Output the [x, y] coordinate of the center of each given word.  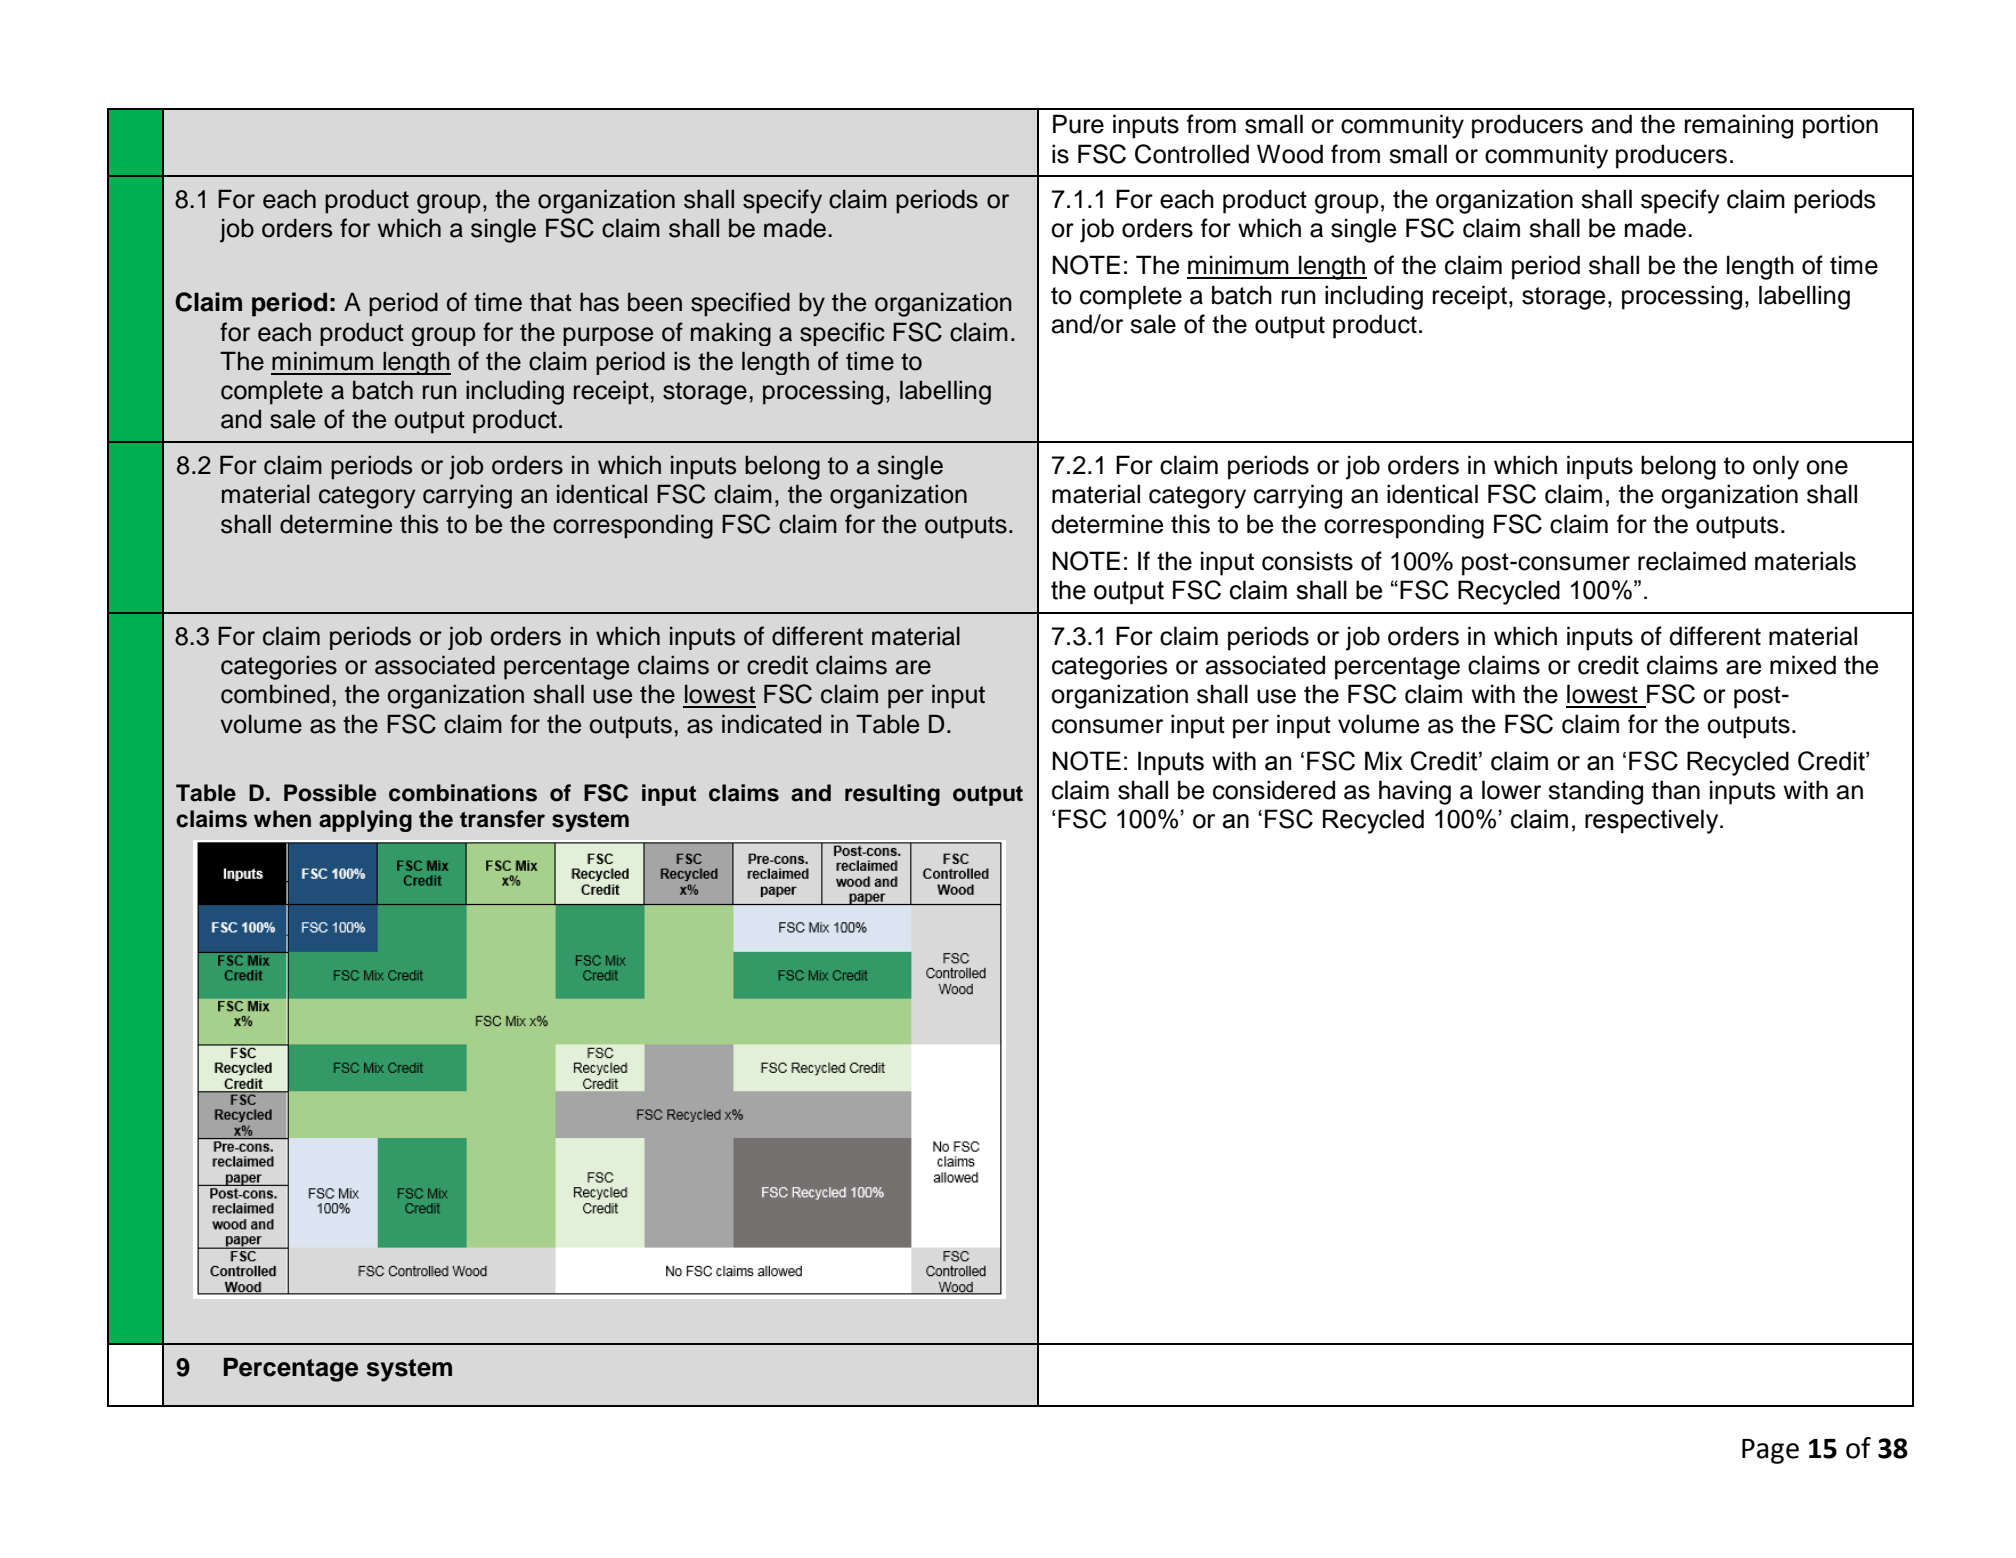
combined [275, 694]
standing [1595, 792]
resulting [892, 795]
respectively [1653, 821]
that [551, 302]
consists [1307, 561]
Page [1770, 1451]
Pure [1078, 124]
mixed [1803, 665]
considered [1274, 790]
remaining [1739, 126]
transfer [502, 819]
